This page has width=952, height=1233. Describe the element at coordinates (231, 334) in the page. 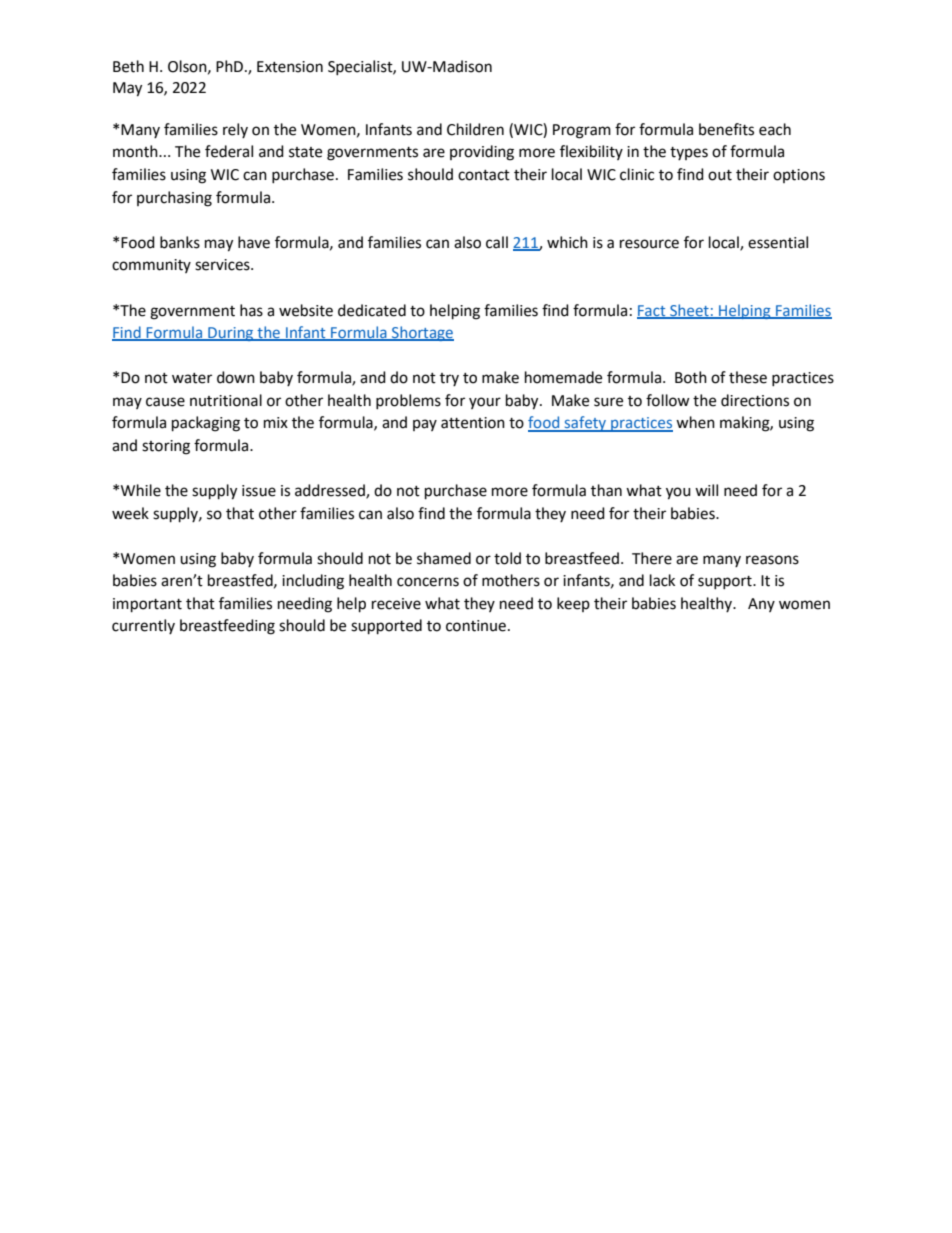

I see `During` at that location.
